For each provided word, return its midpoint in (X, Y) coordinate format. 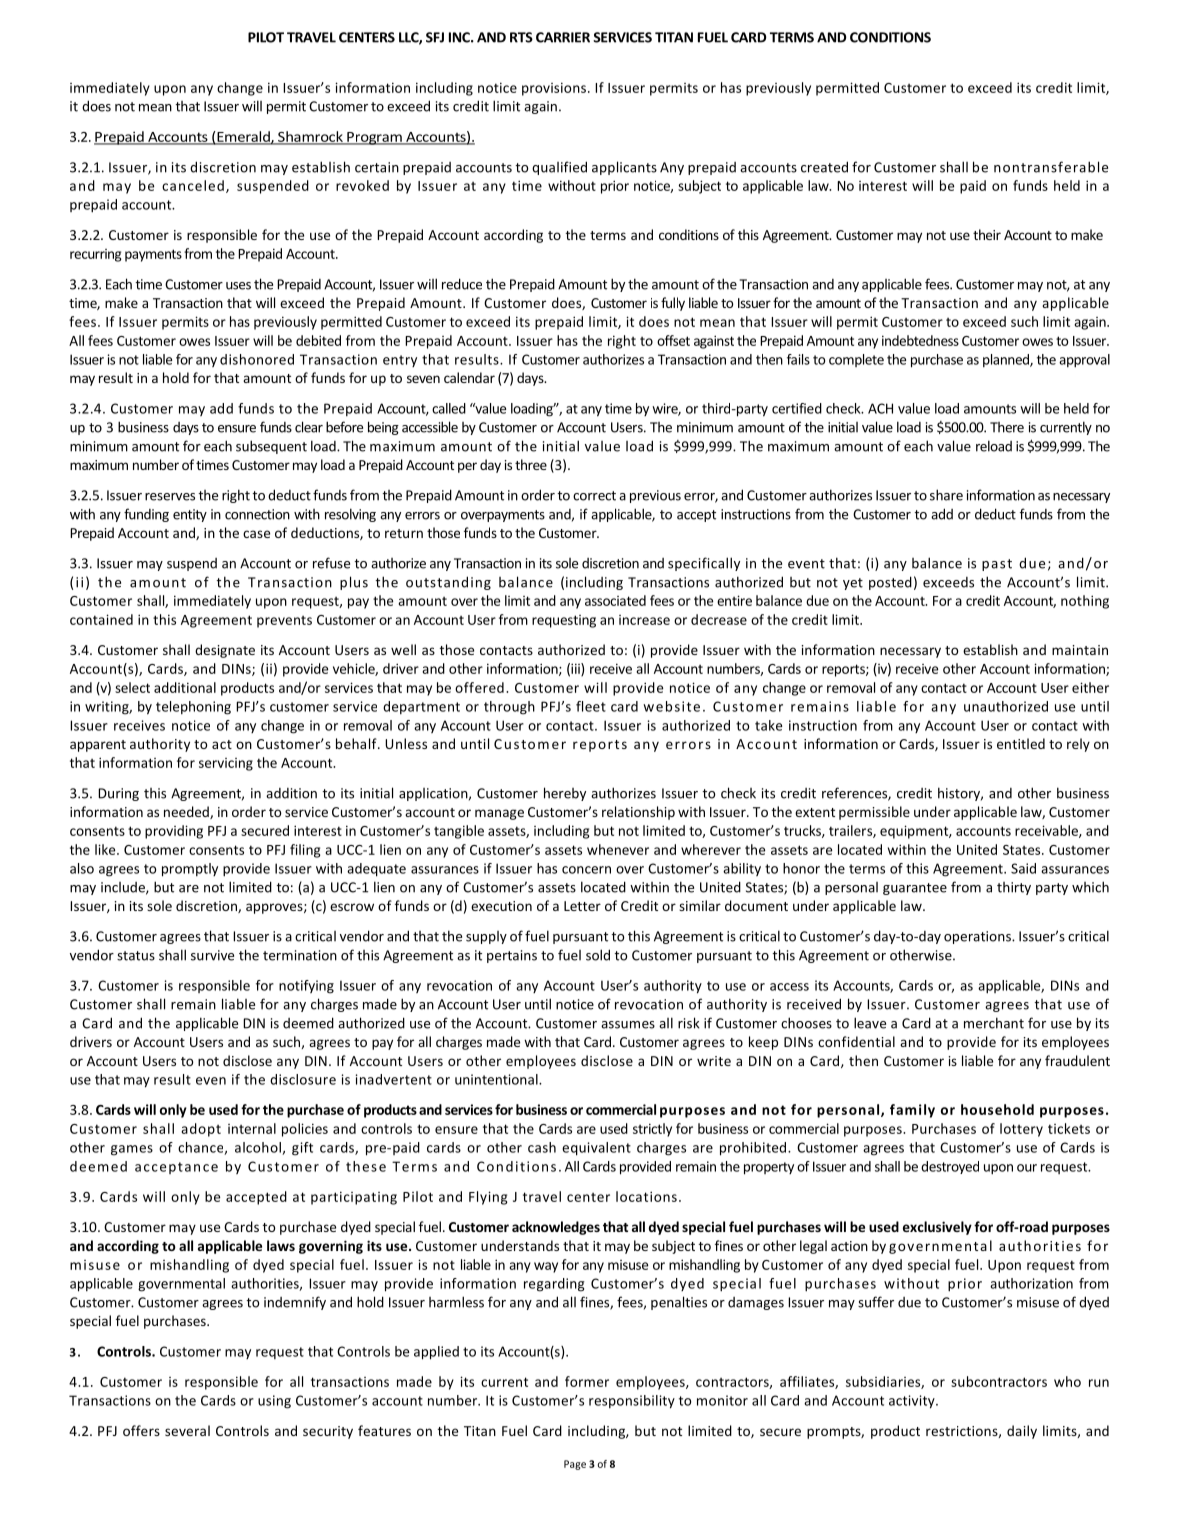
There (1007, 427)
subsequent (271, 447)
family (912, 1111)
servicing (226, 764)
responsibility (632, 1402)
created (824, 167)
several (187, 1430)
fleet (591, 706)
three (531, 464)
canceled (193, 185)
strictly (652, 1130)
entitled (1021, 743)
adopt (201, 1130)
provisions (554, 89)
